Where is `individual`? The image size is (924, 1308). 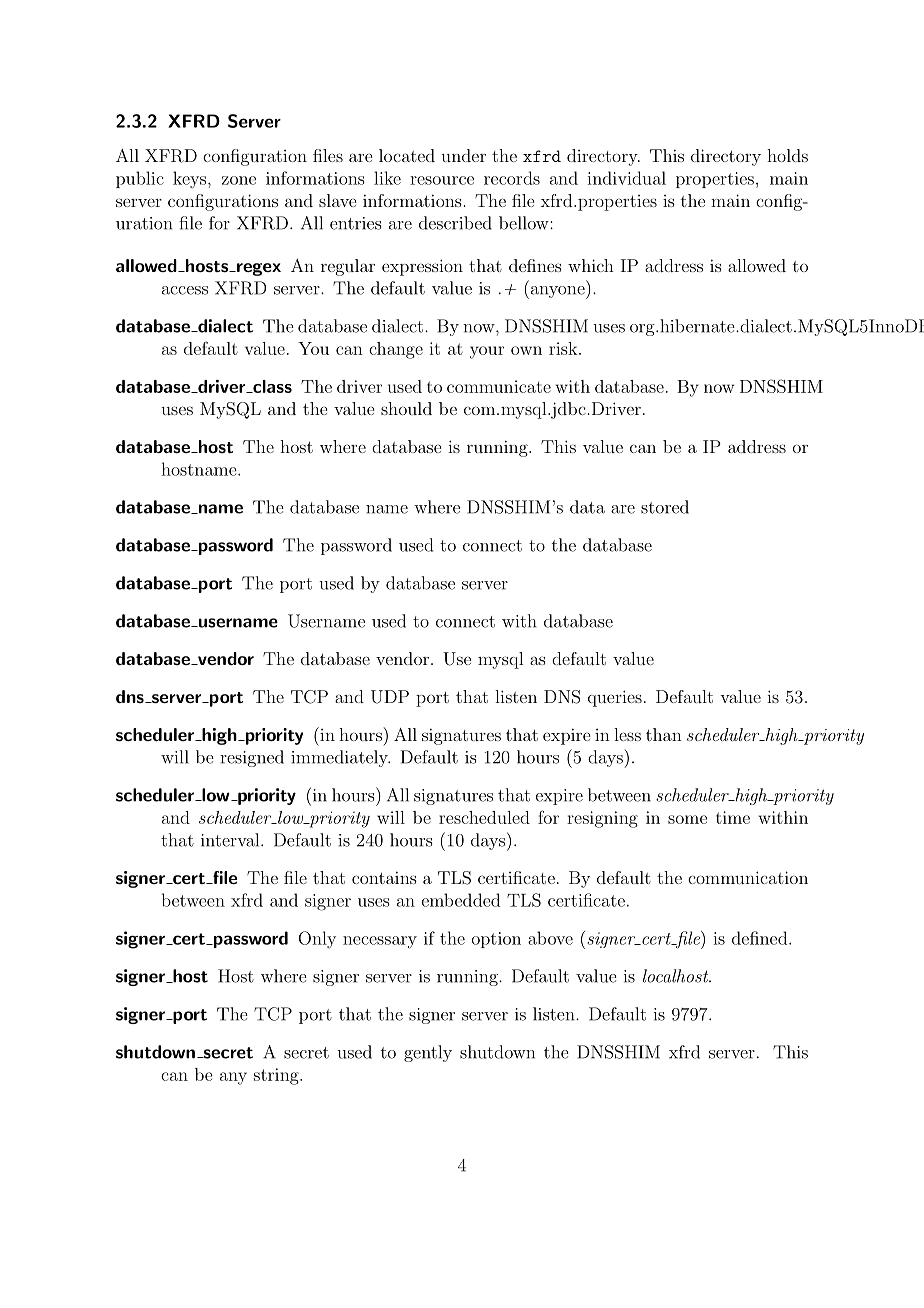 individual is located at coordinates (626, 178).
